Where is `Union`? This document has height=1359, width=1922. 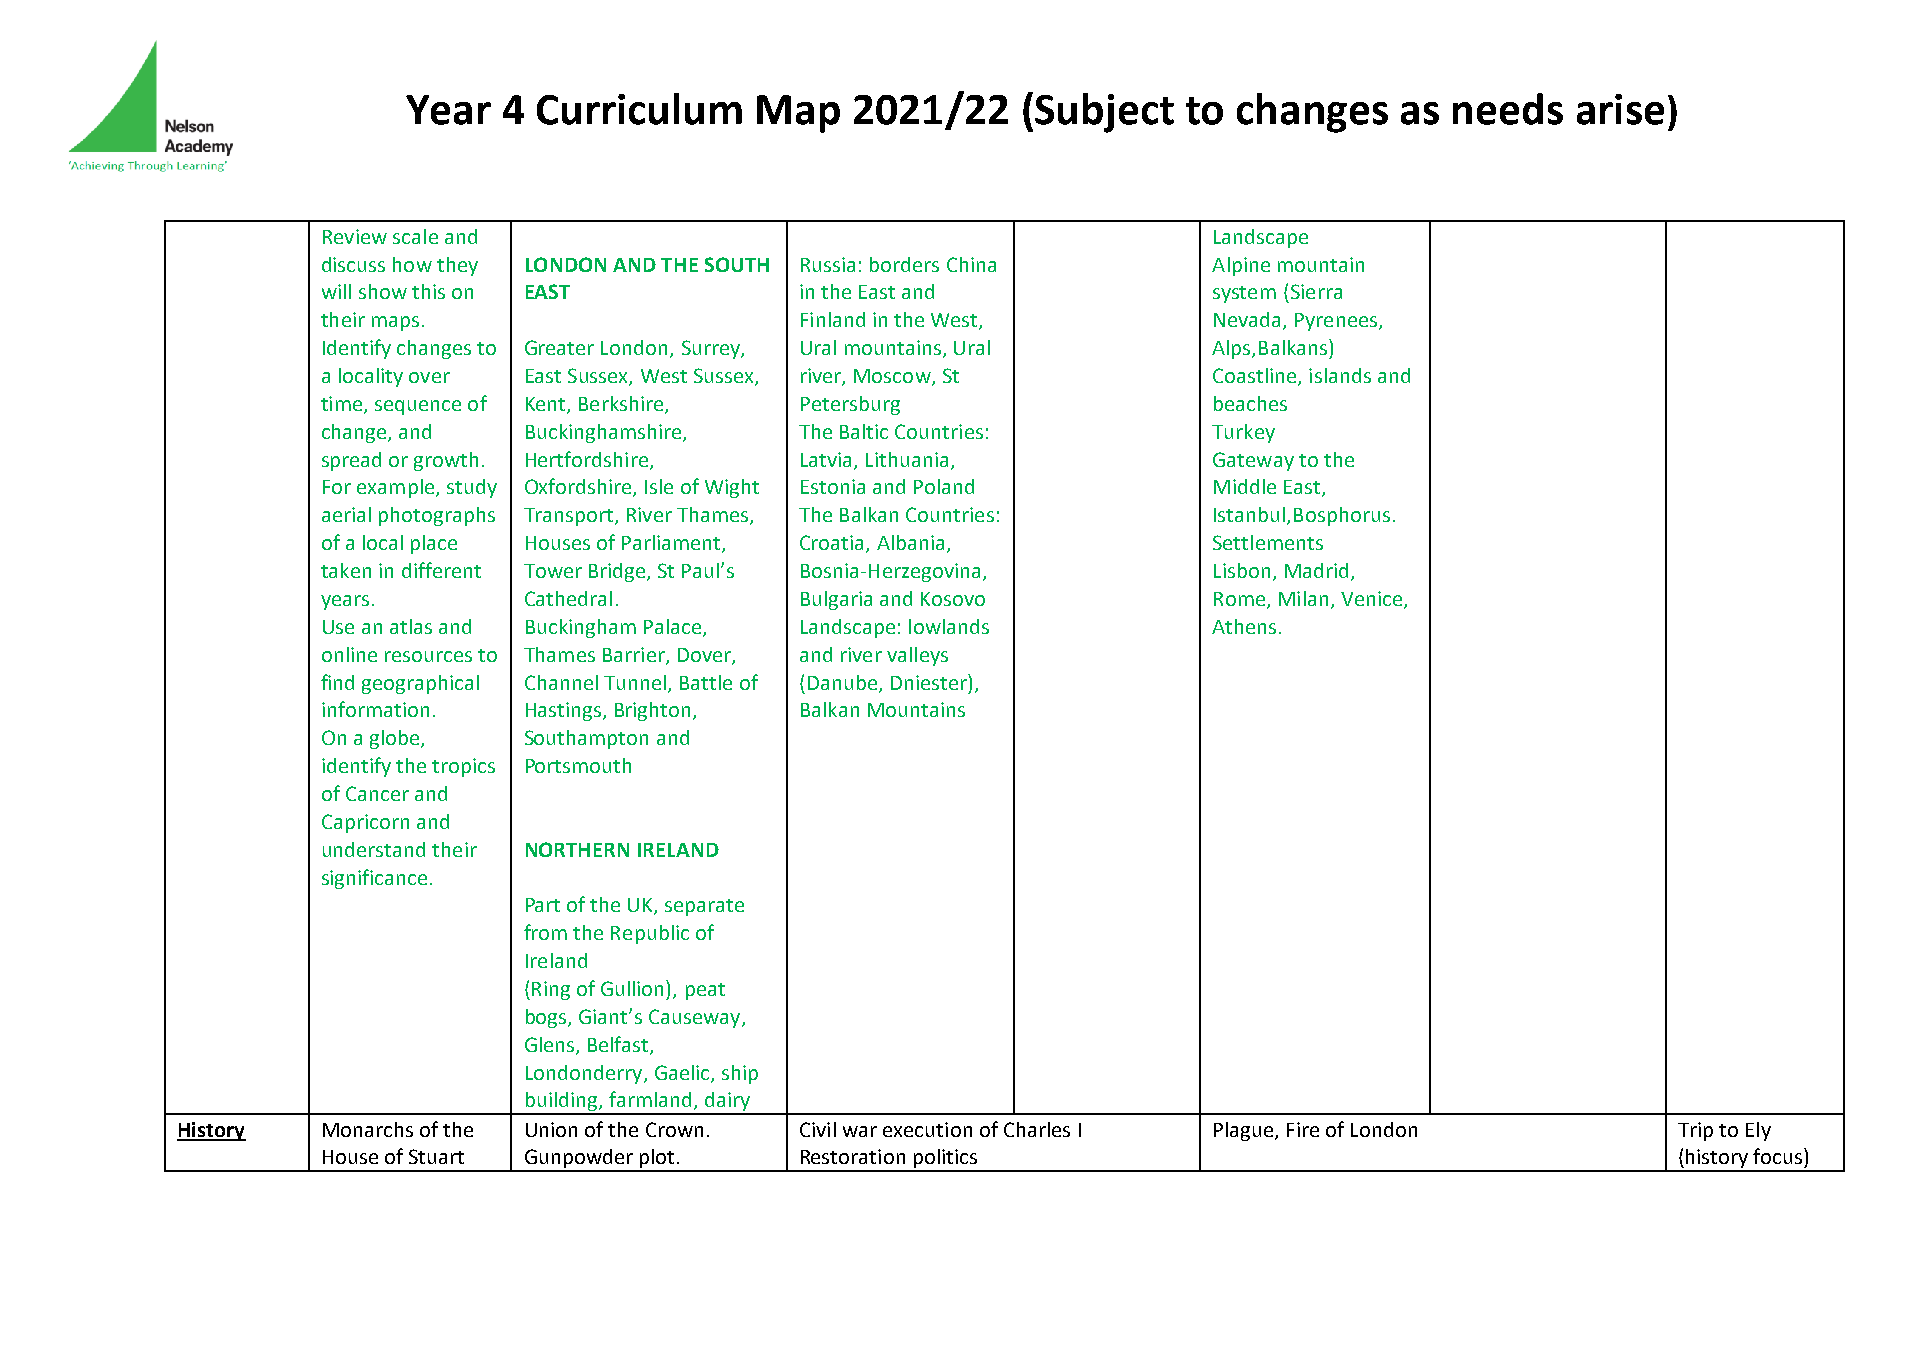
Union is located at coordinates (551, 1129).
